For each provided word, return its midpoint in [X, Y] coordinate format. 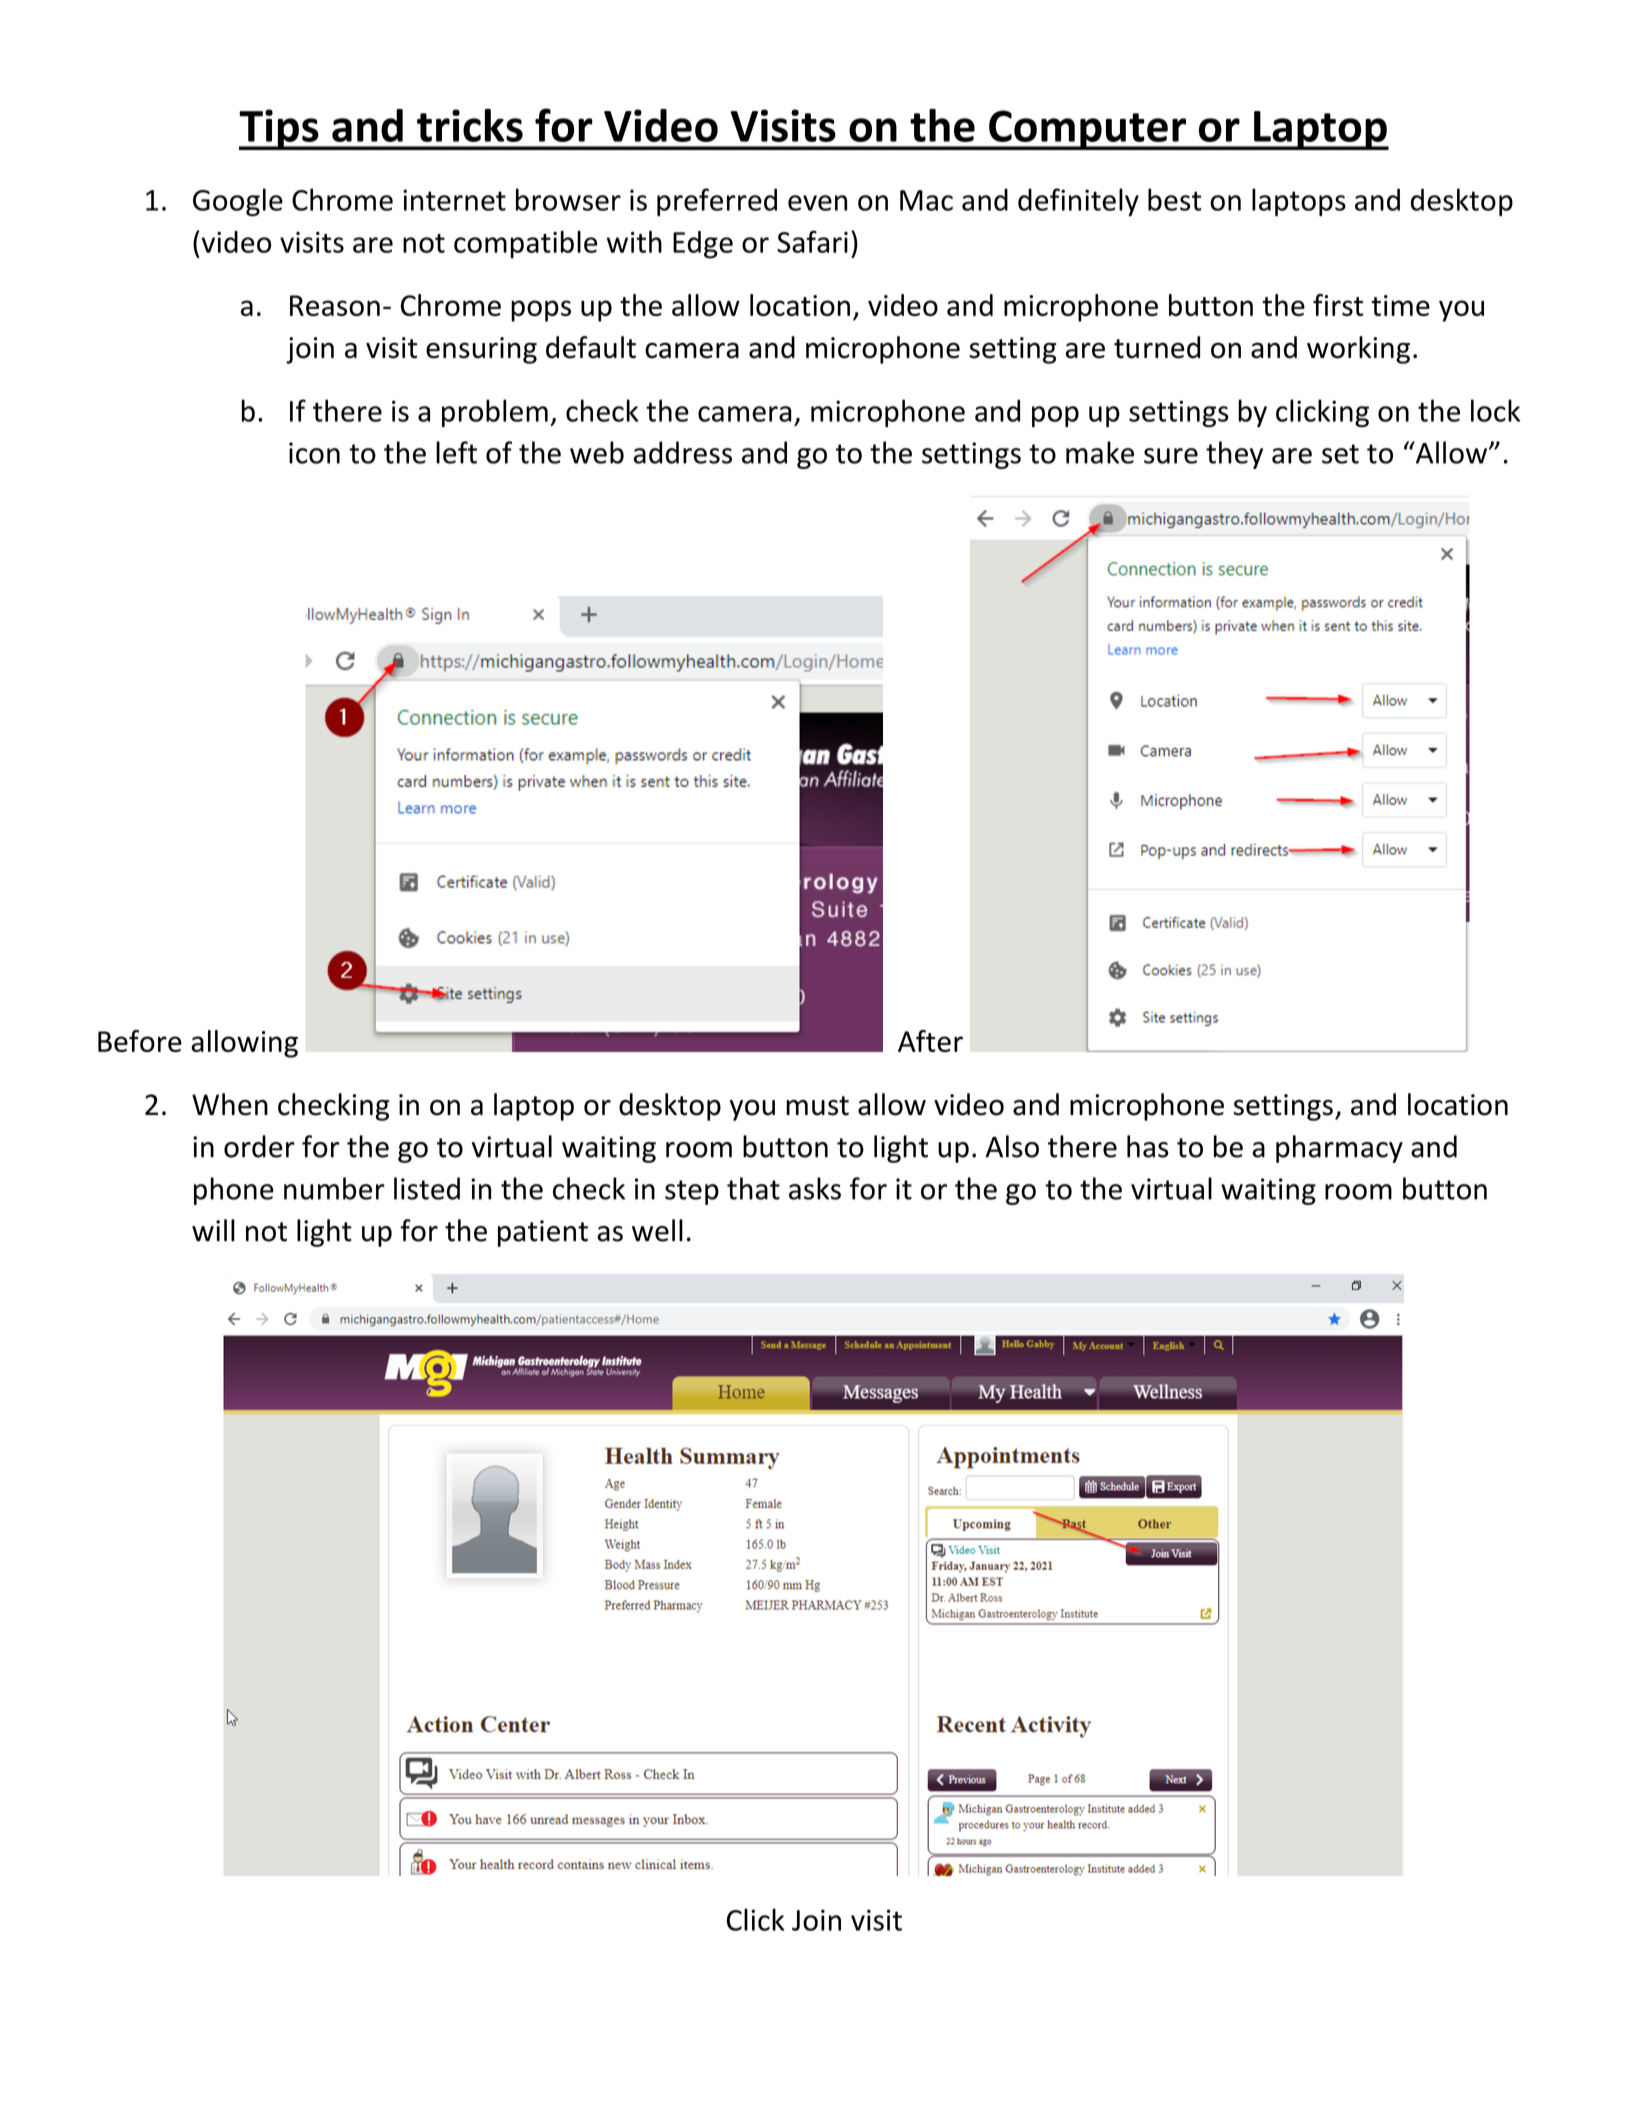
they [1234, 455]
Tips [280, 129]
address [683, 452]
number [334, 1188]
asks [815, 1188]
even [817, 203]
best [1174, 199]
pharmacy [1339, 1149]
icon [314, 453]
